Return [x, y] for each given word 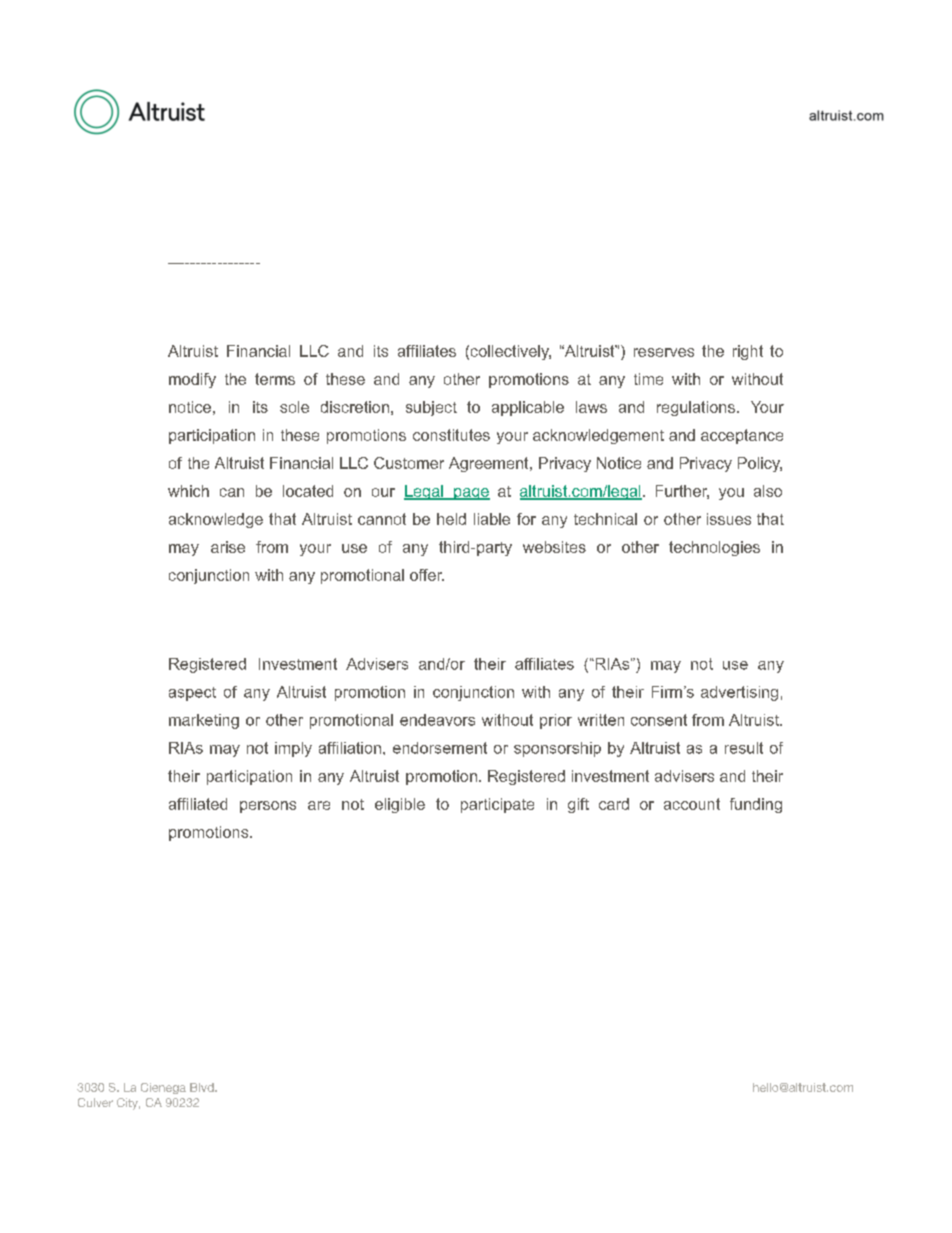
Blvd [203, 1087]
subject [431, 408]
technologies [714, 548]
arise [228, 547]
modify [192, 380]
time [648, 379]
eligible [400, 805]
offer [427, 575]
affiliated [198, 804]
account [692, 804]
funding [756, 805]
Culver [95, 1102]
